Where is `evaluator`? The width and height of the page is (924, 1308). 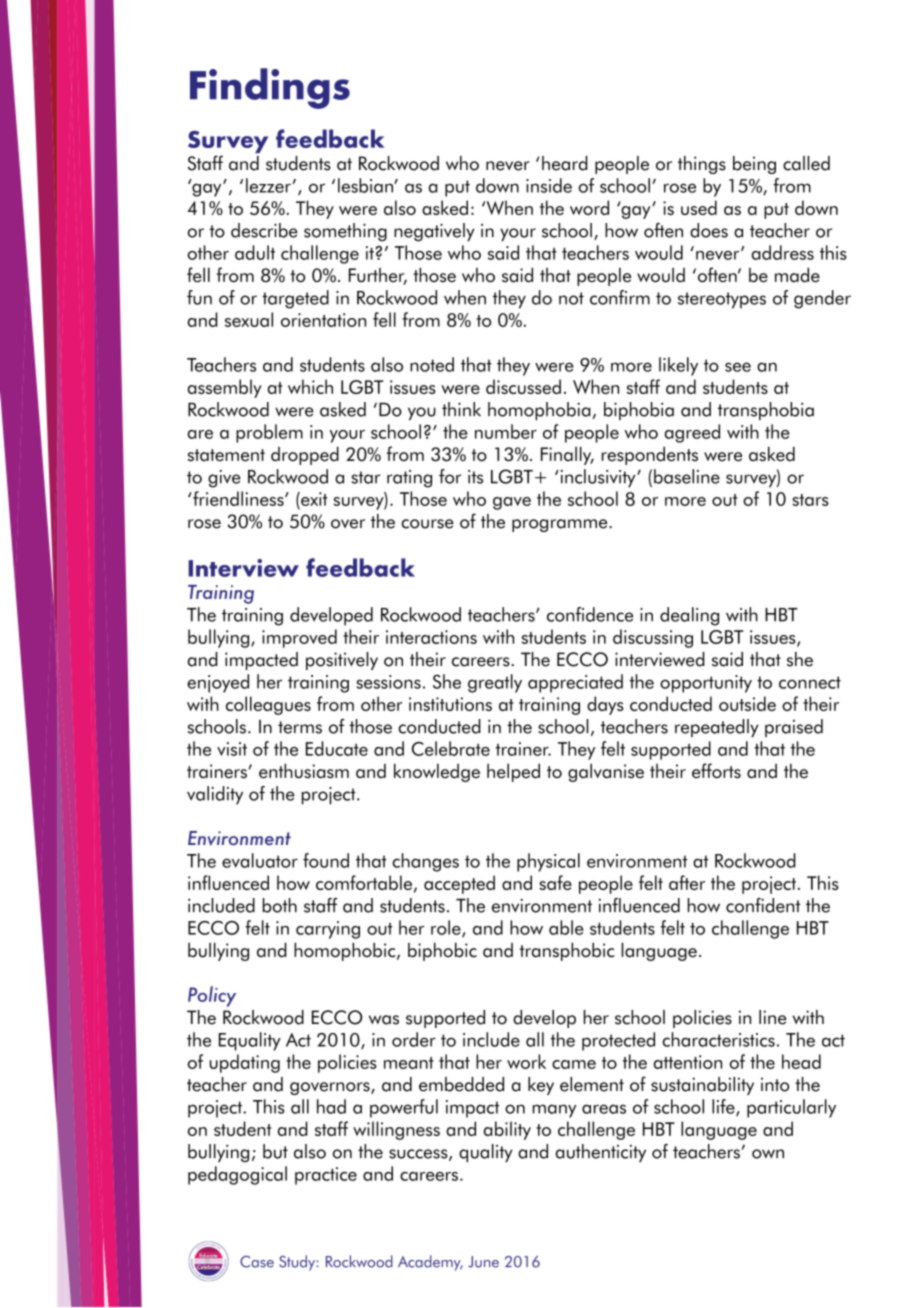 evaluator is located at coordinates (260, 860).
